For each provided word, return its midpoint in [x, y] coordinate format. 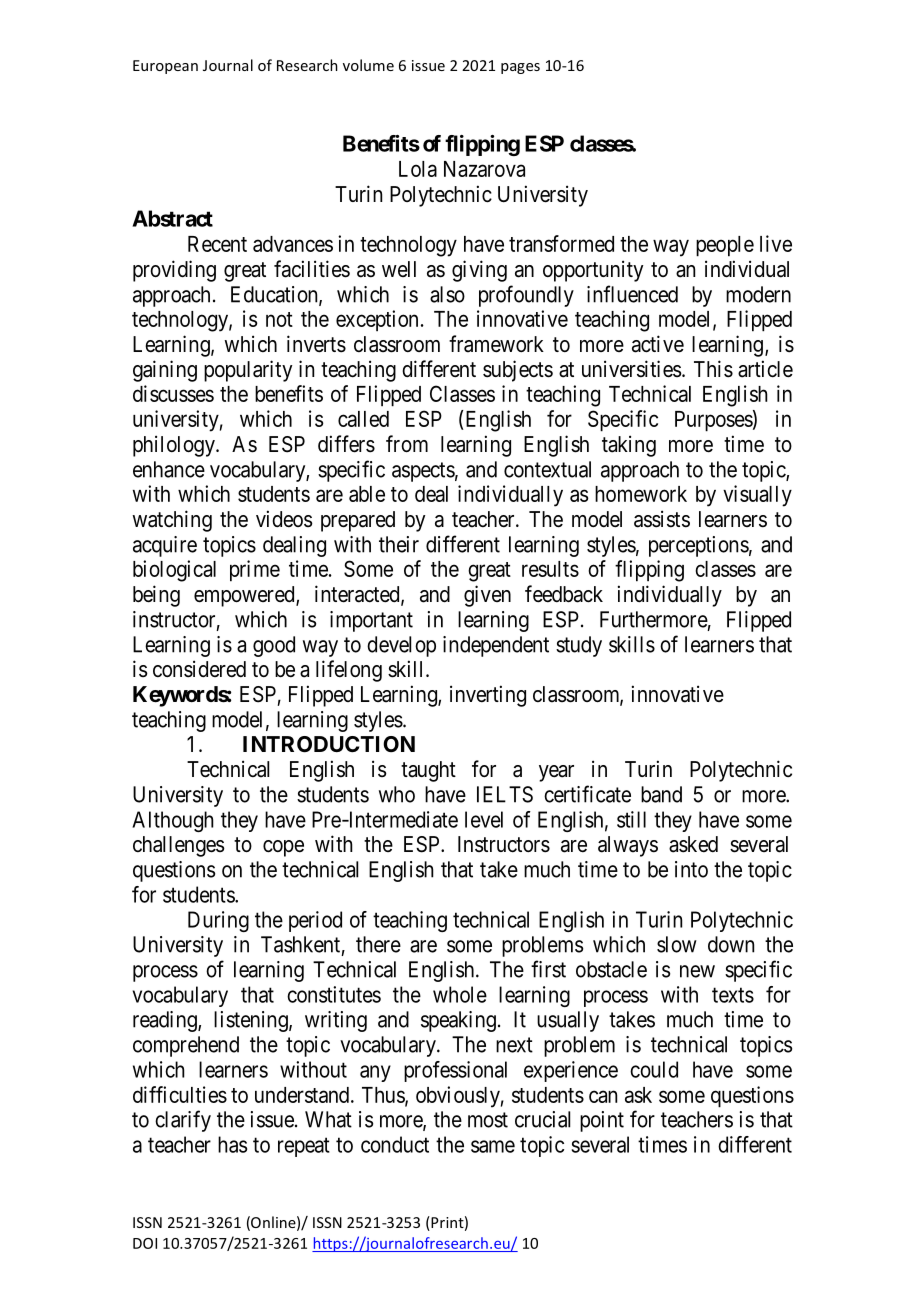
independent [496, 646]
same [493, 1146]
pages [520, 68]
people [725, 246]
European [165, 67]
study [579, 646]
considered [199, 669]
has [232, 1144]
